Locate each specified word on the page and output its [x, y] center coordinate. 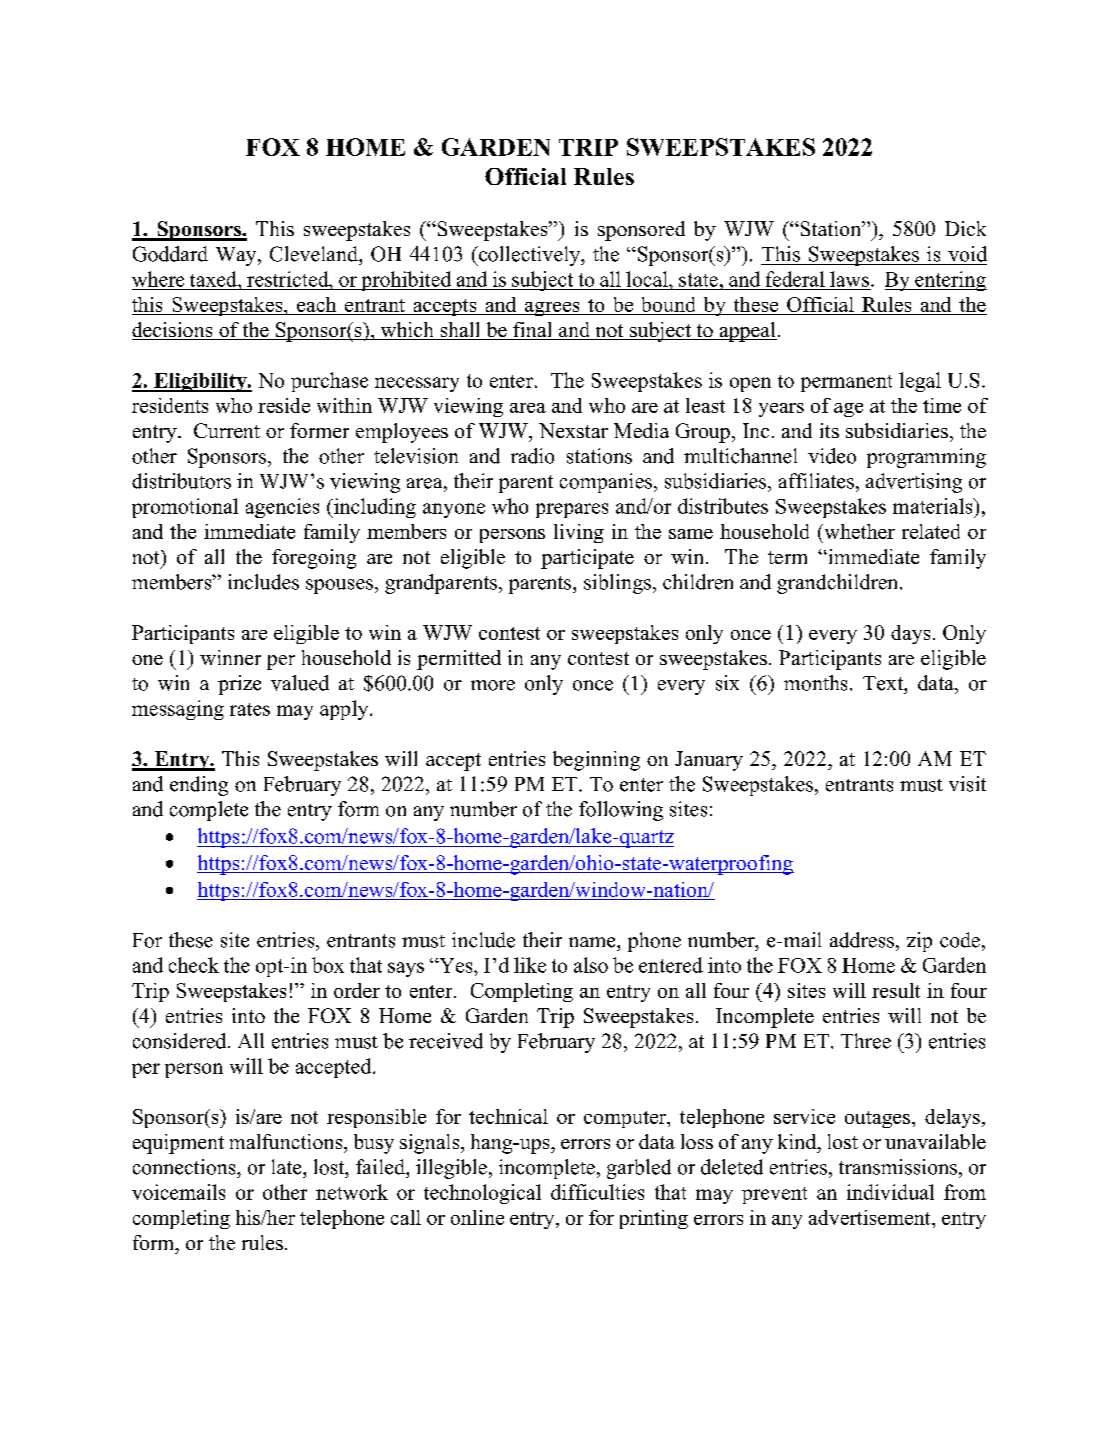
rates [250, 709]
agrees [552, 309]
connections [185, 1167]
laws [849, 279]
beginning [596, 761]
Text [884, 683]
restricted [289, 279]
